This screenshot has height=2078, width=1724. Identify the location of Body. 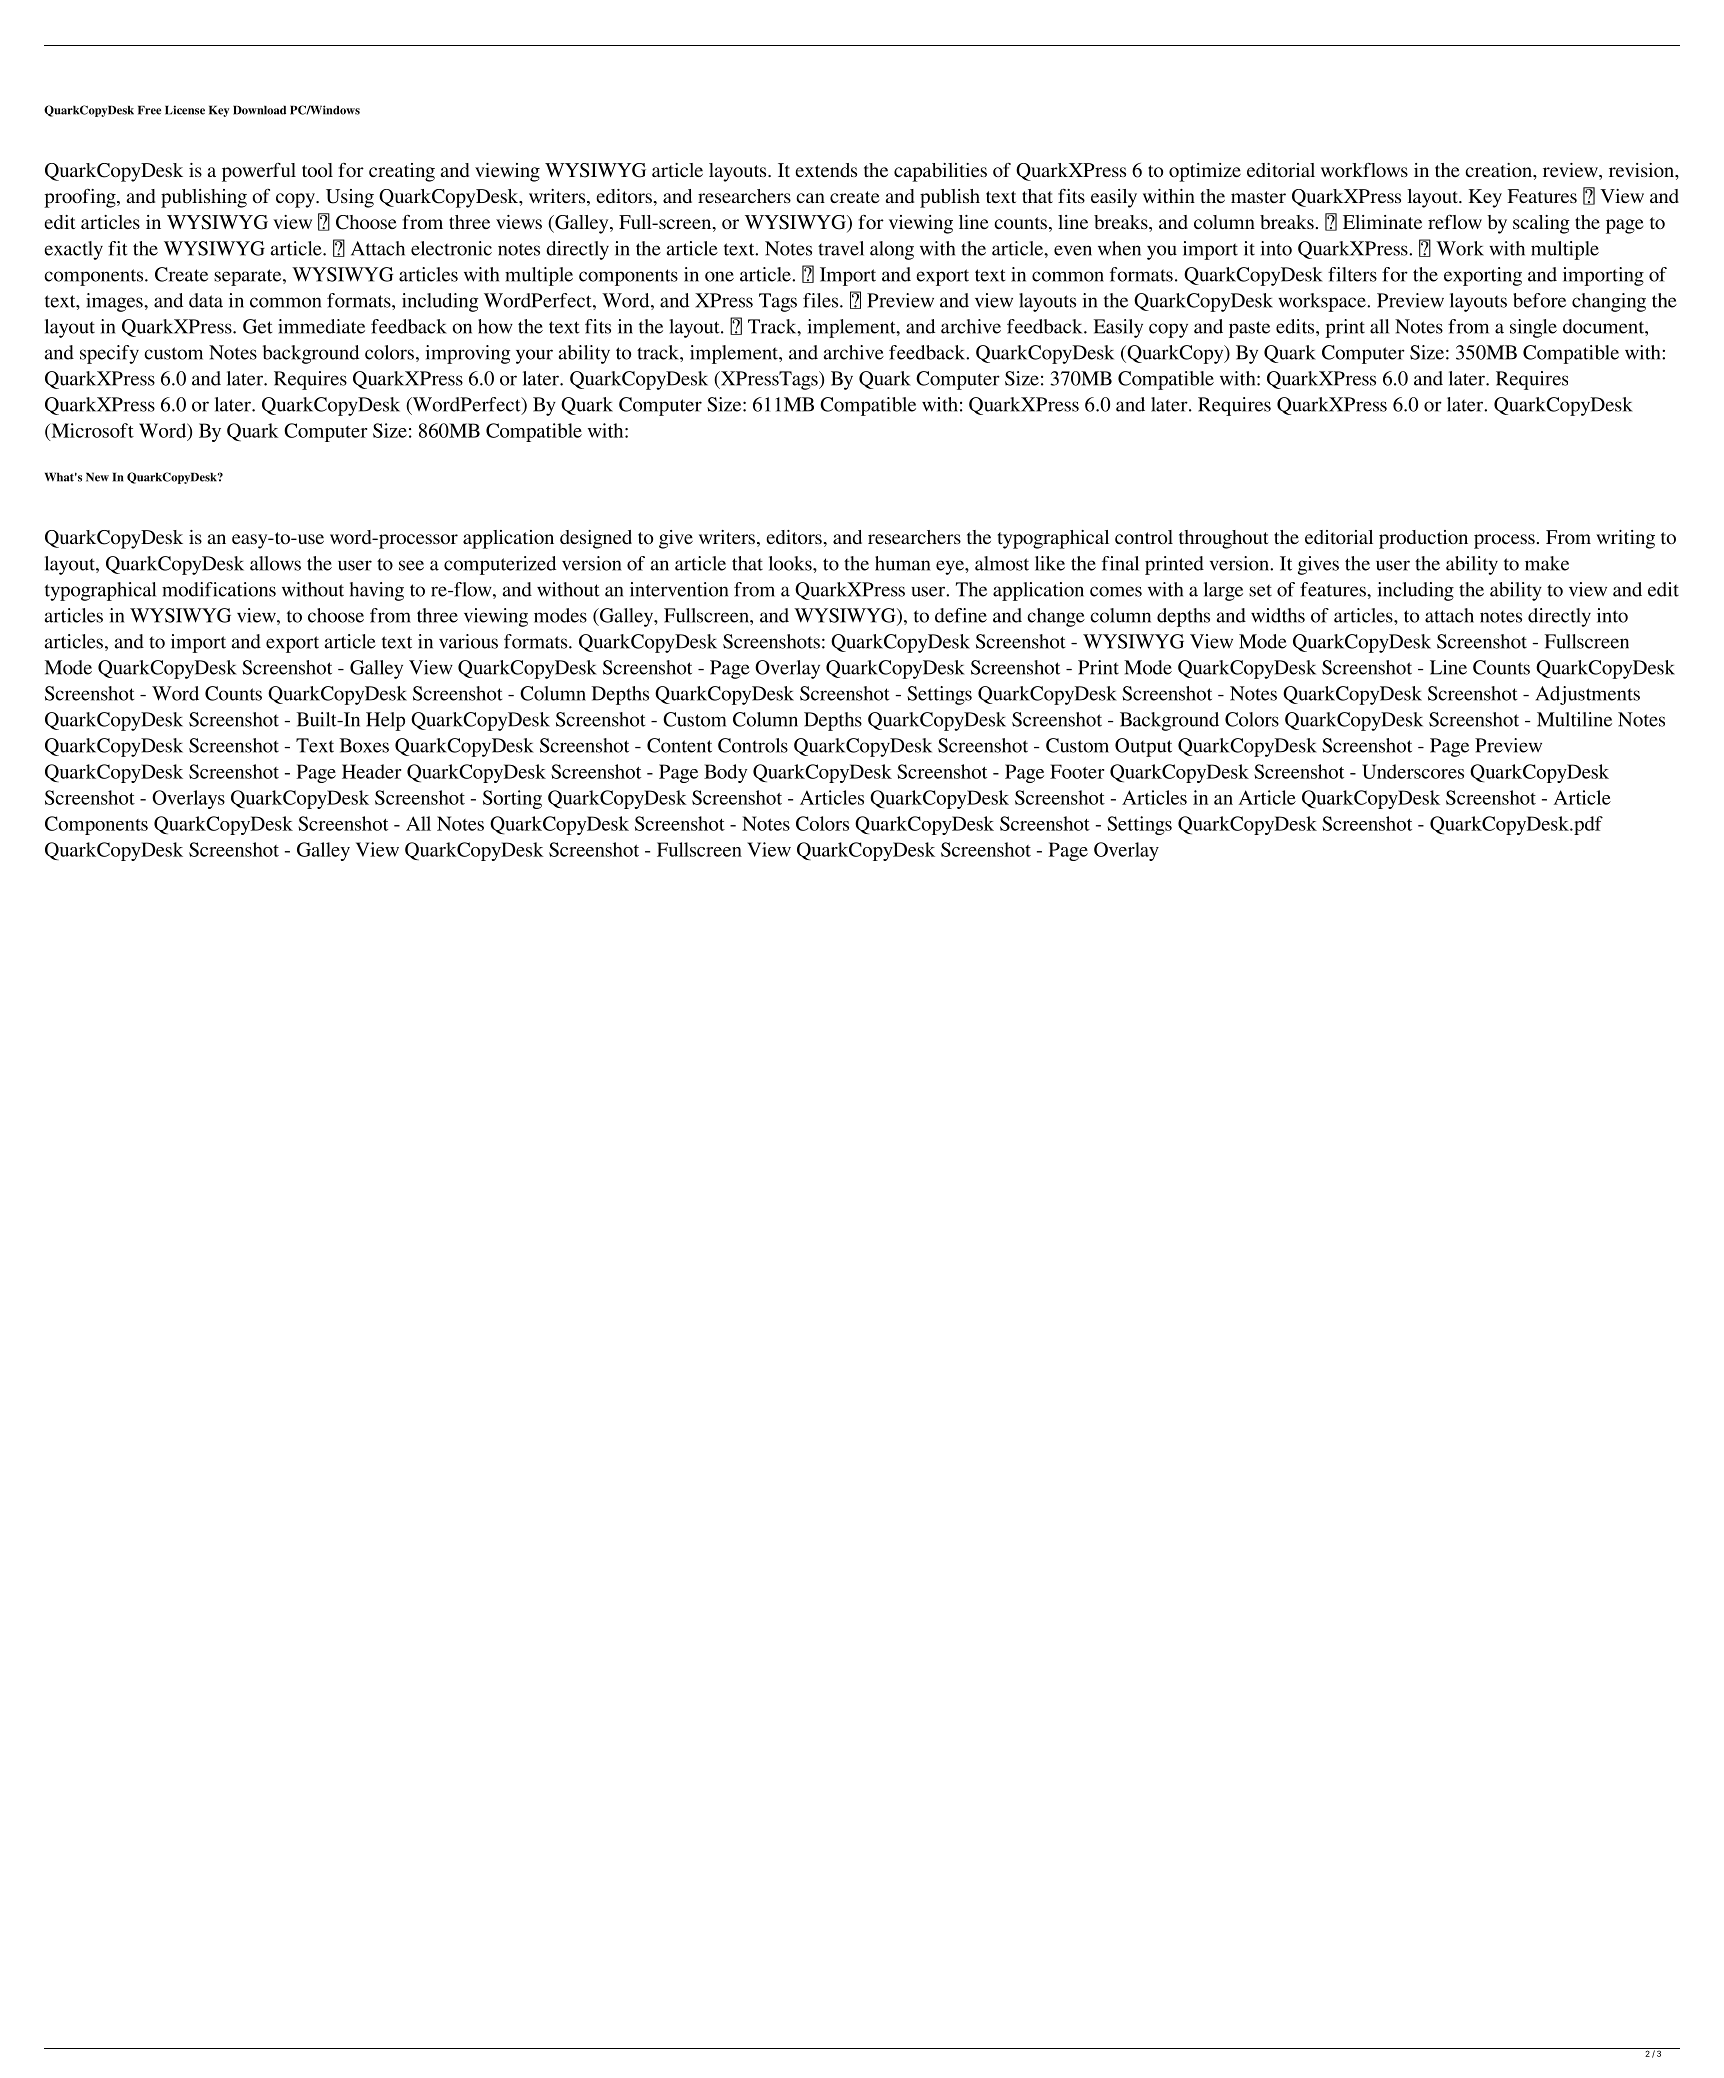
(725, 773).
